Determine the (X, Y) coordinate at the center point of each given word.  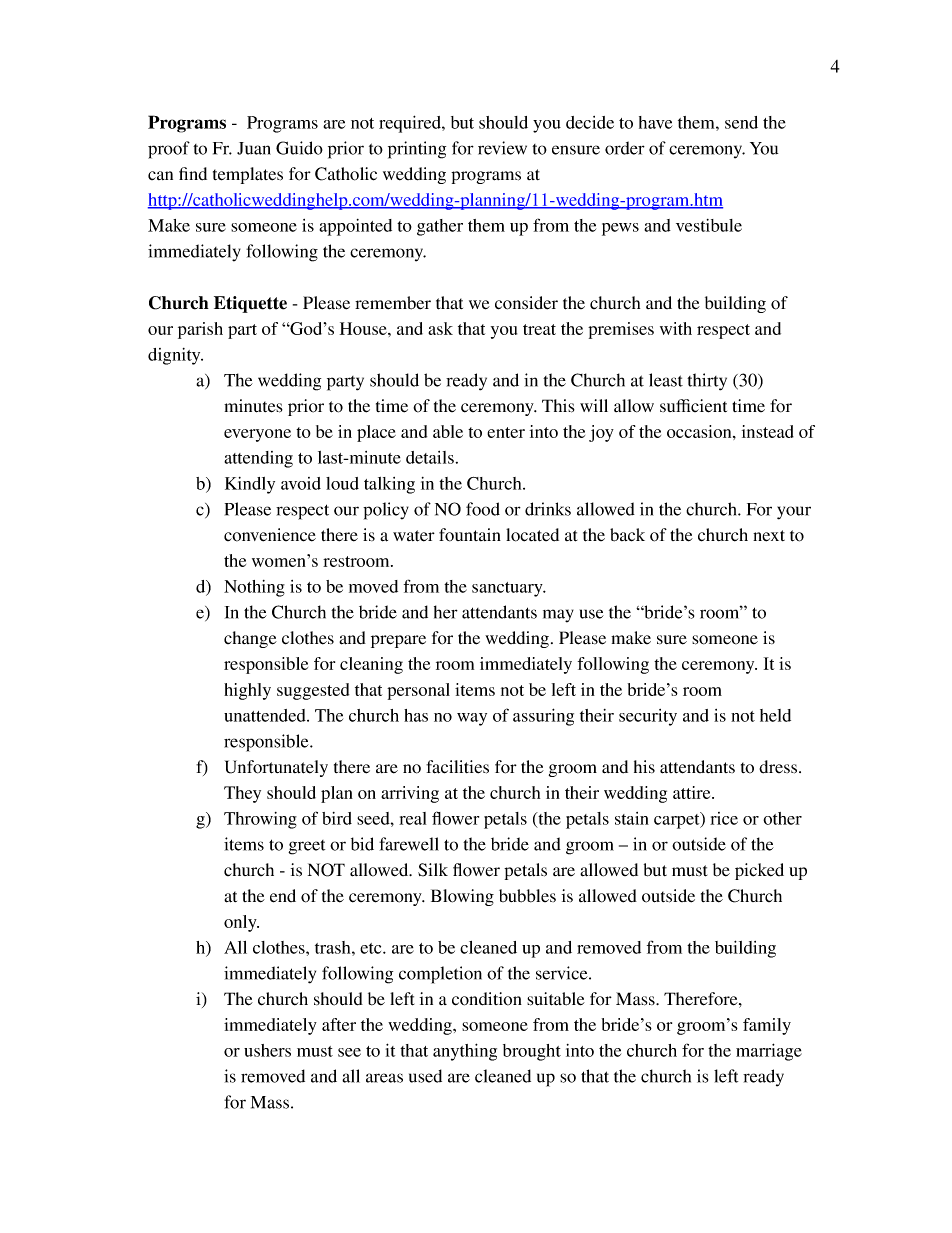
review (502, 148)
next (769, 536)
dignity (175, 356)
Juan (254, 148)
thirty (707, 382)
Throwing (260, 820)
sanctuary (508, 589)
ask (440, 328)
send (741, 122)
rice (724, 818)
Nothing (254, 588)
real (412, 818)
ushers (267, 1050)
